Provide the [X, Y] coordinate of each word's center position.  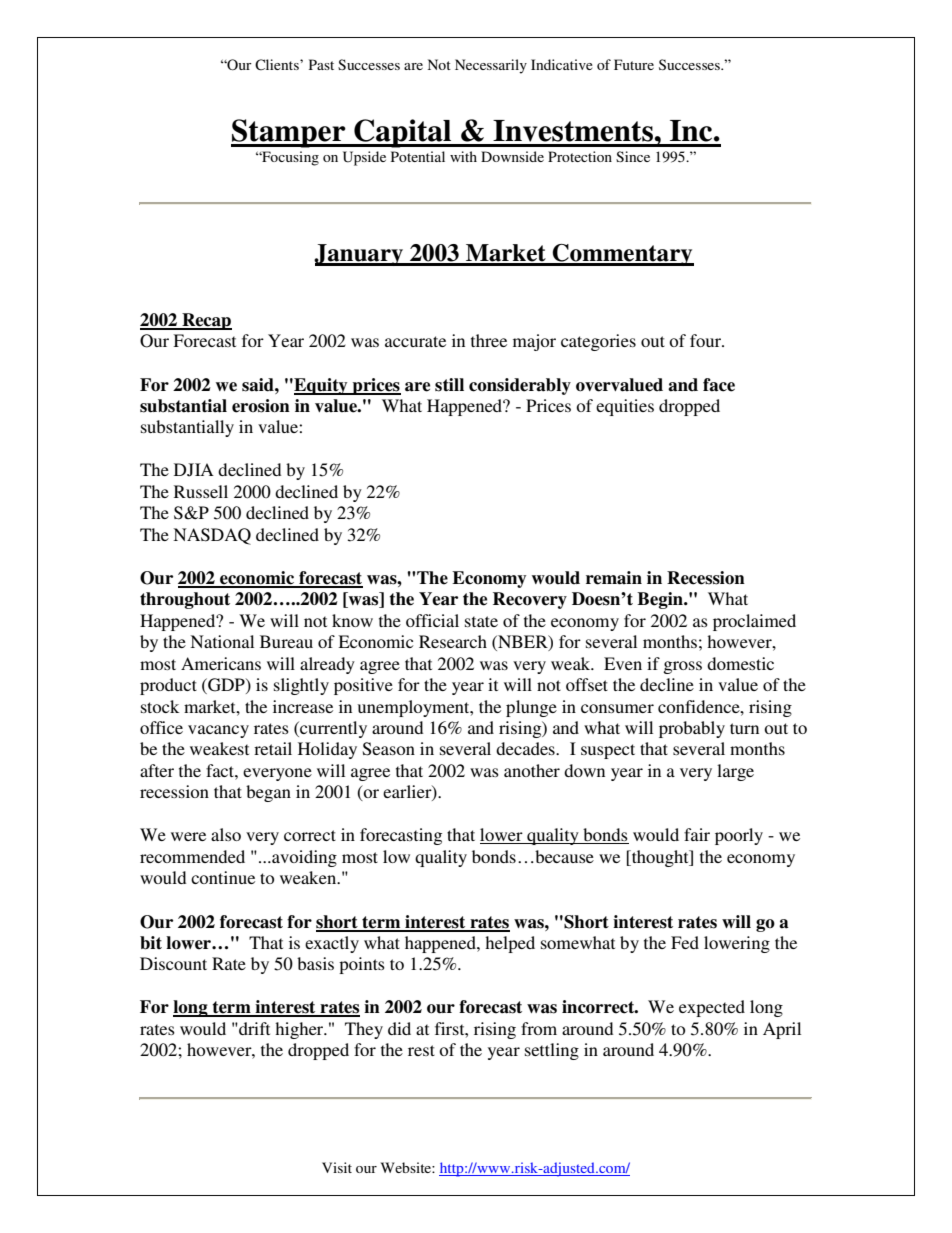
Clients [278, 65]
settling [552, 1051]
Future [634, 64]
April [782, 1030]
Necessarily [491, 66]
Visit [337, 1167]
